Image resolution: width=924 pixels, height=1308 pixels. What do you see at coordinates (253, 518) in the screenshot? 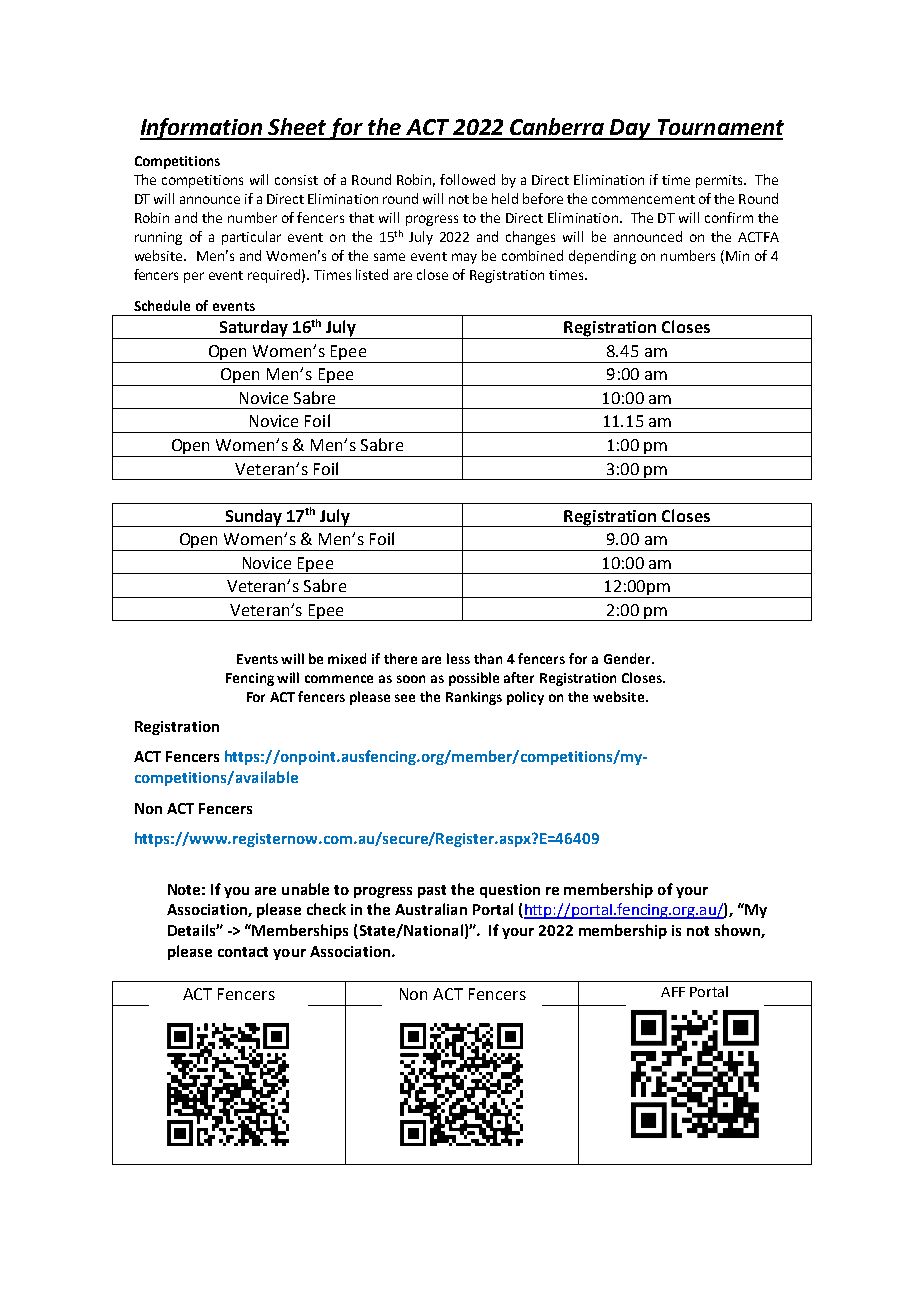
I see `Sunday` at bounding box center [253, 518].
